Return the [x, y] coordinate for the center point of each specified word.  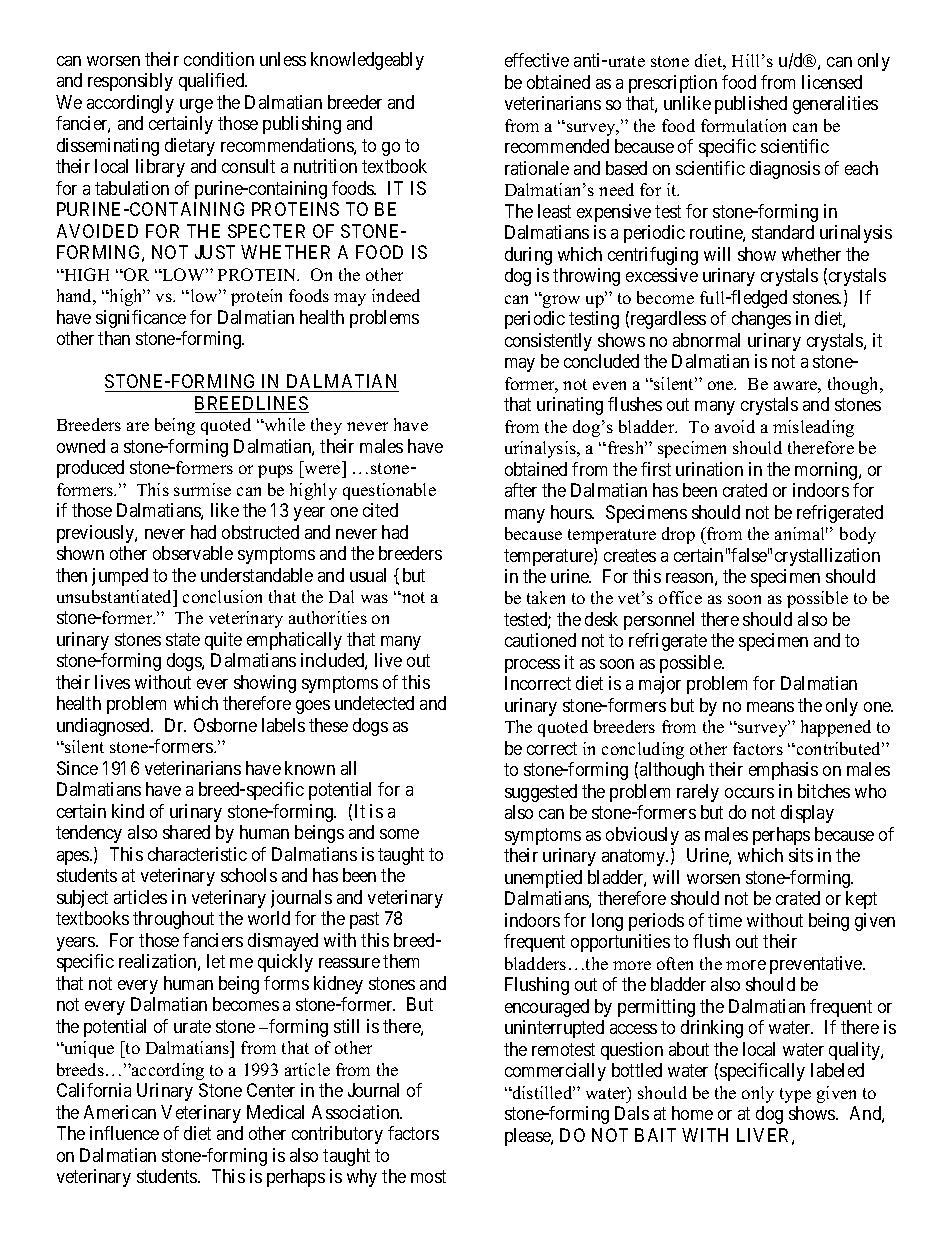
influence [124, 1133]
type [795, 1095]
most [428, 1176]
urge [196, 106]
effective [537, 60]
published [751, 105]
